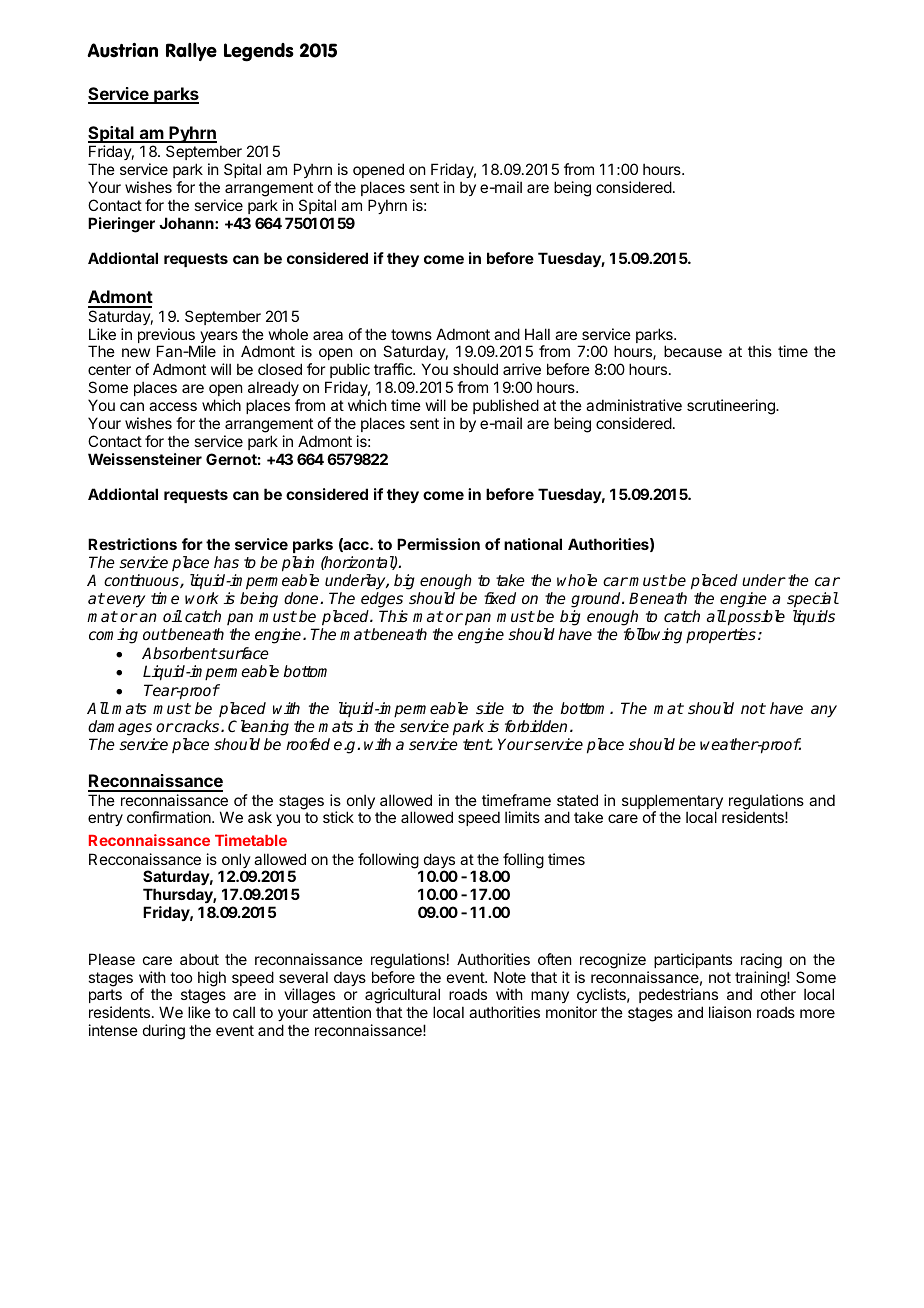 This image has width=924, height=1308. Describe the element at coordinates (411, 334) in the image. I see `towns` at that location.
